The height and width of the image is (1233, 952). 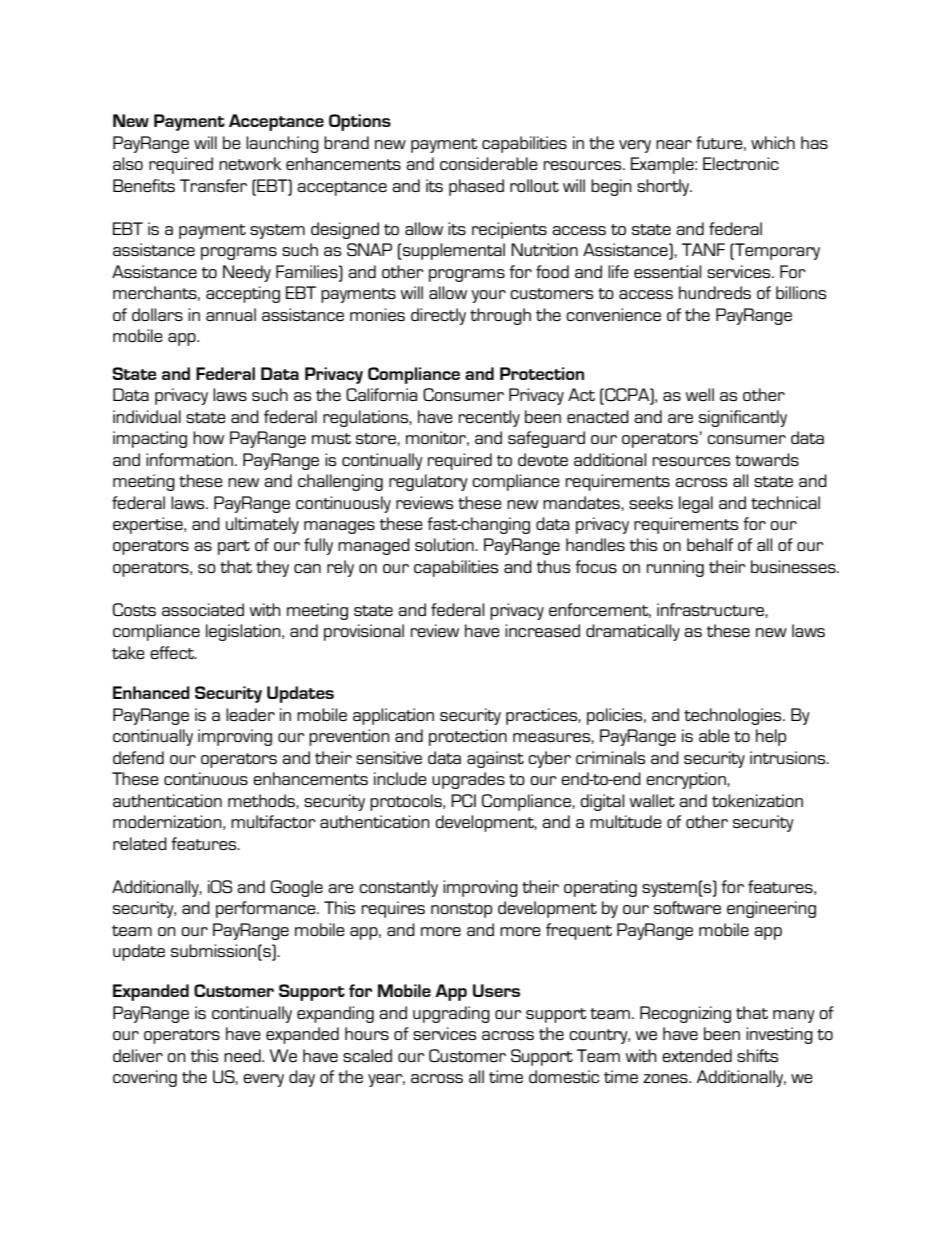 What do you see at coordinates (476, 187) in the image?
I see `phased` at bounding box center [476, 187].
